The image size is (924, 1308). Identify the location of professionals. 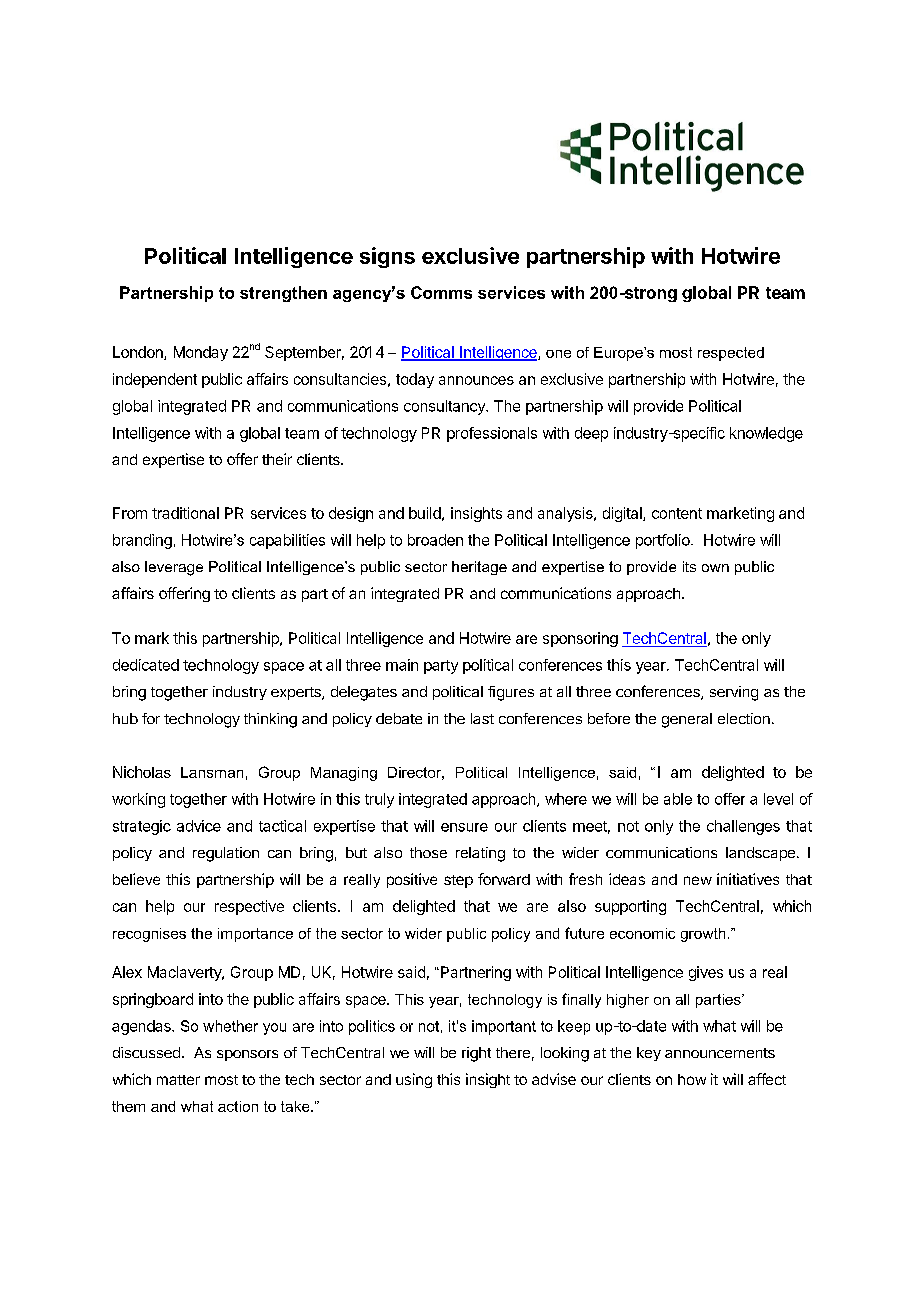
(492, 434).
